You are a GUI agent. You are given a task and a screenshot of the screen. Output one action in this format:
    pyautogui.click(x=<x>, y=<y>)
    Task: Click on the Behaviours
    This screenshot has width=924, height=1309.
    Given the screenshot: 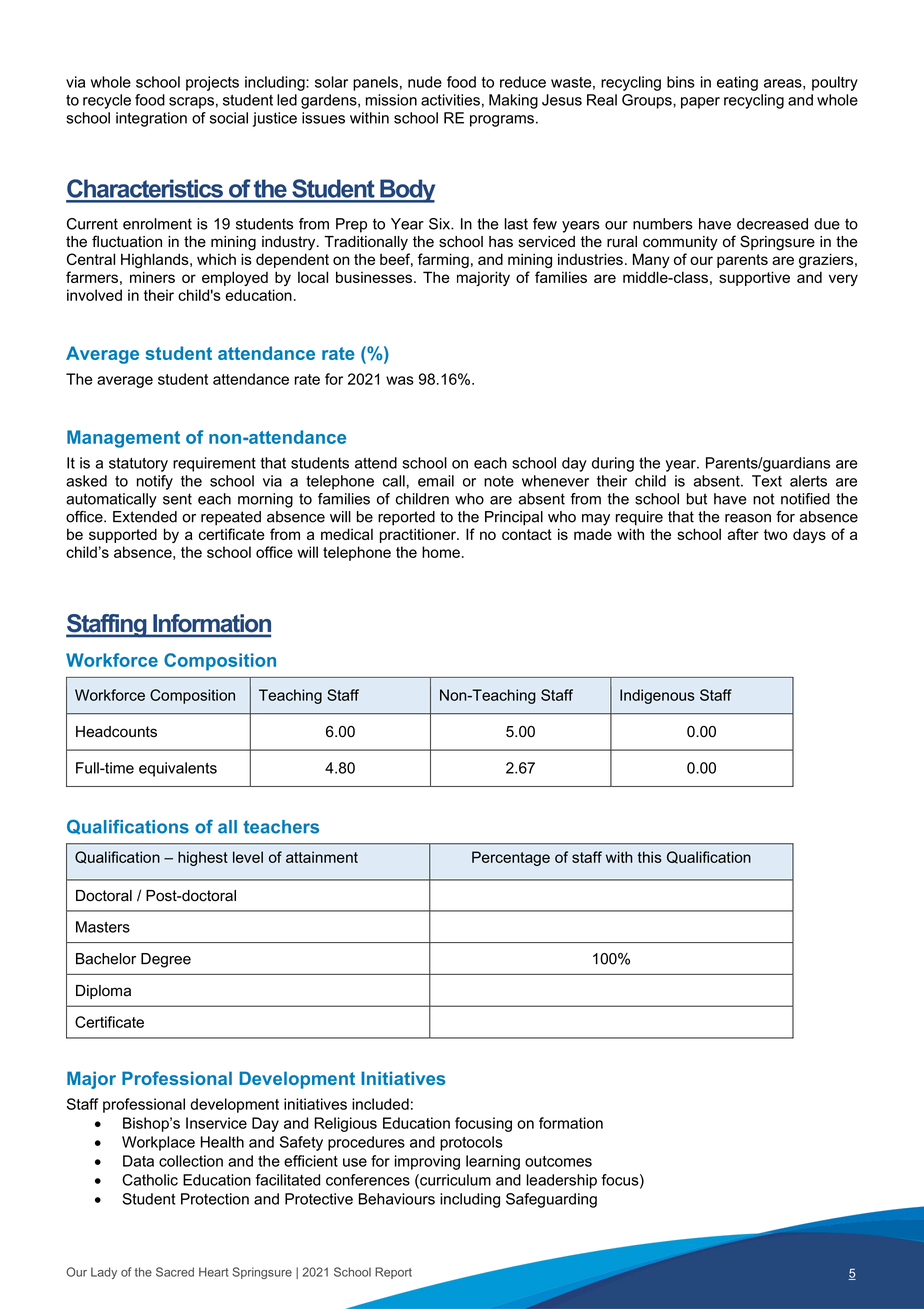 What is the action you would take?
    pyautogui.click(x=397, y=1199)
